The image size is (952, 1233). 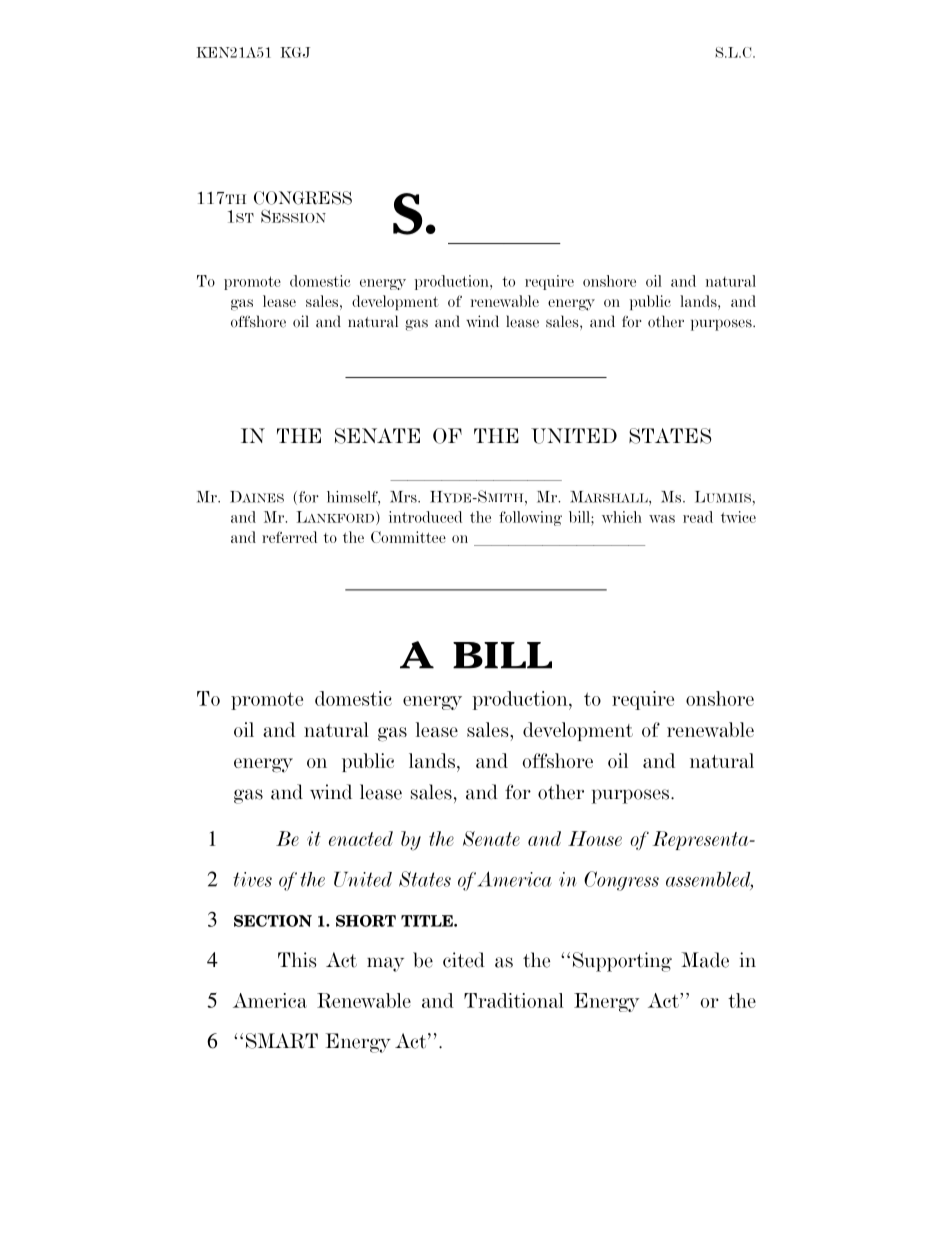 What do you see at coordinates (595, 838) in the document?
I see `House` at bounding box center [595, 838].
